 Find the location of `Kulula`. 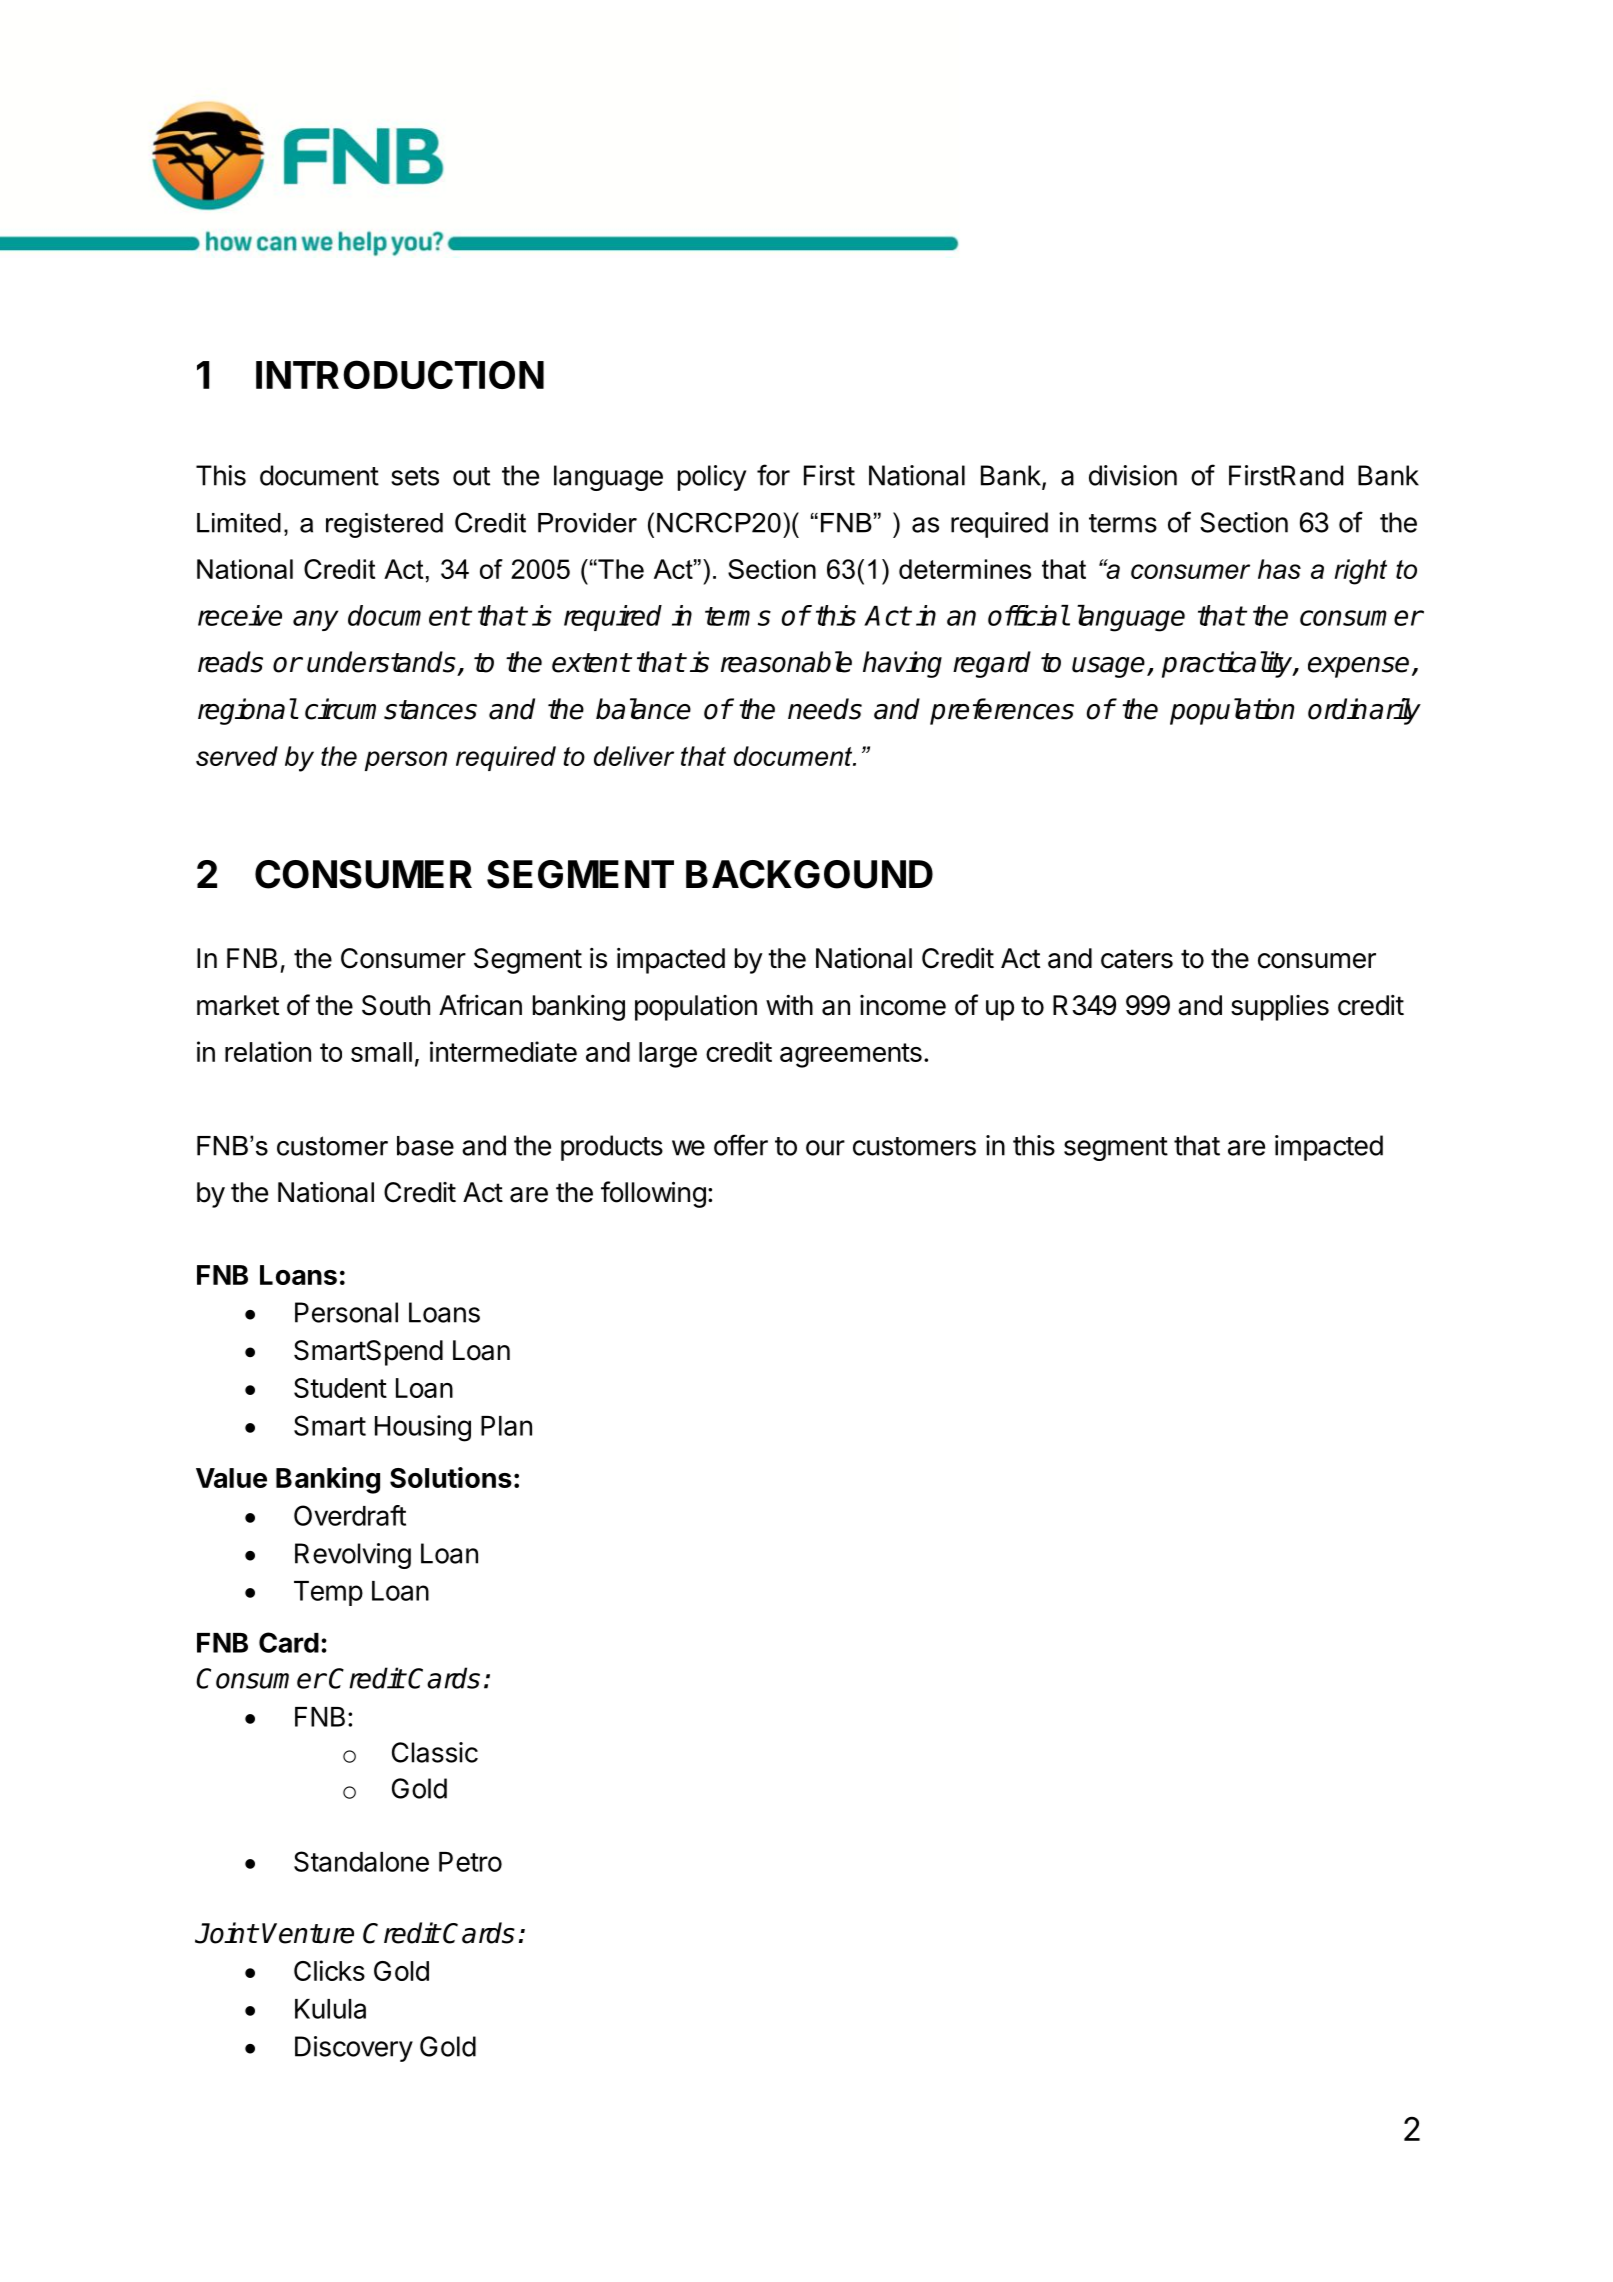

Kulula is located at coordinates (330, 2009).
